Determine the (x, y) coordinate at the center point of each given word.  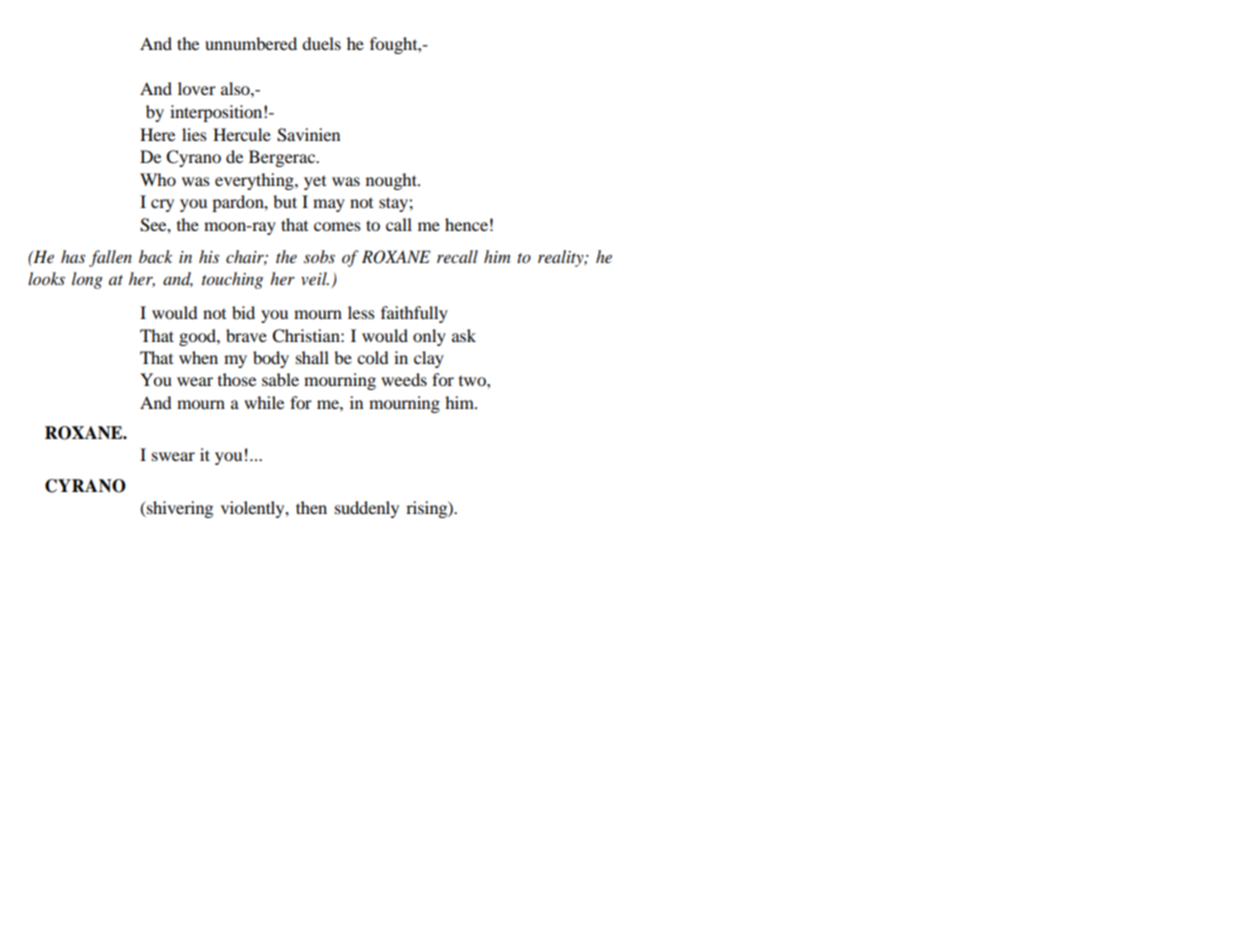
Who (158, 179)
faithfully (414, 314)
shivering (179, 509)
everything (255, 181)
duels (321, 43)
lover (197, 88)
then (311, 507)
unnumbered (251, 43)
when (198, 357)
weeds (404, 379)
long (87, 280)
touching (232, 280)
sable (280, 379)
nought (392, 181)
